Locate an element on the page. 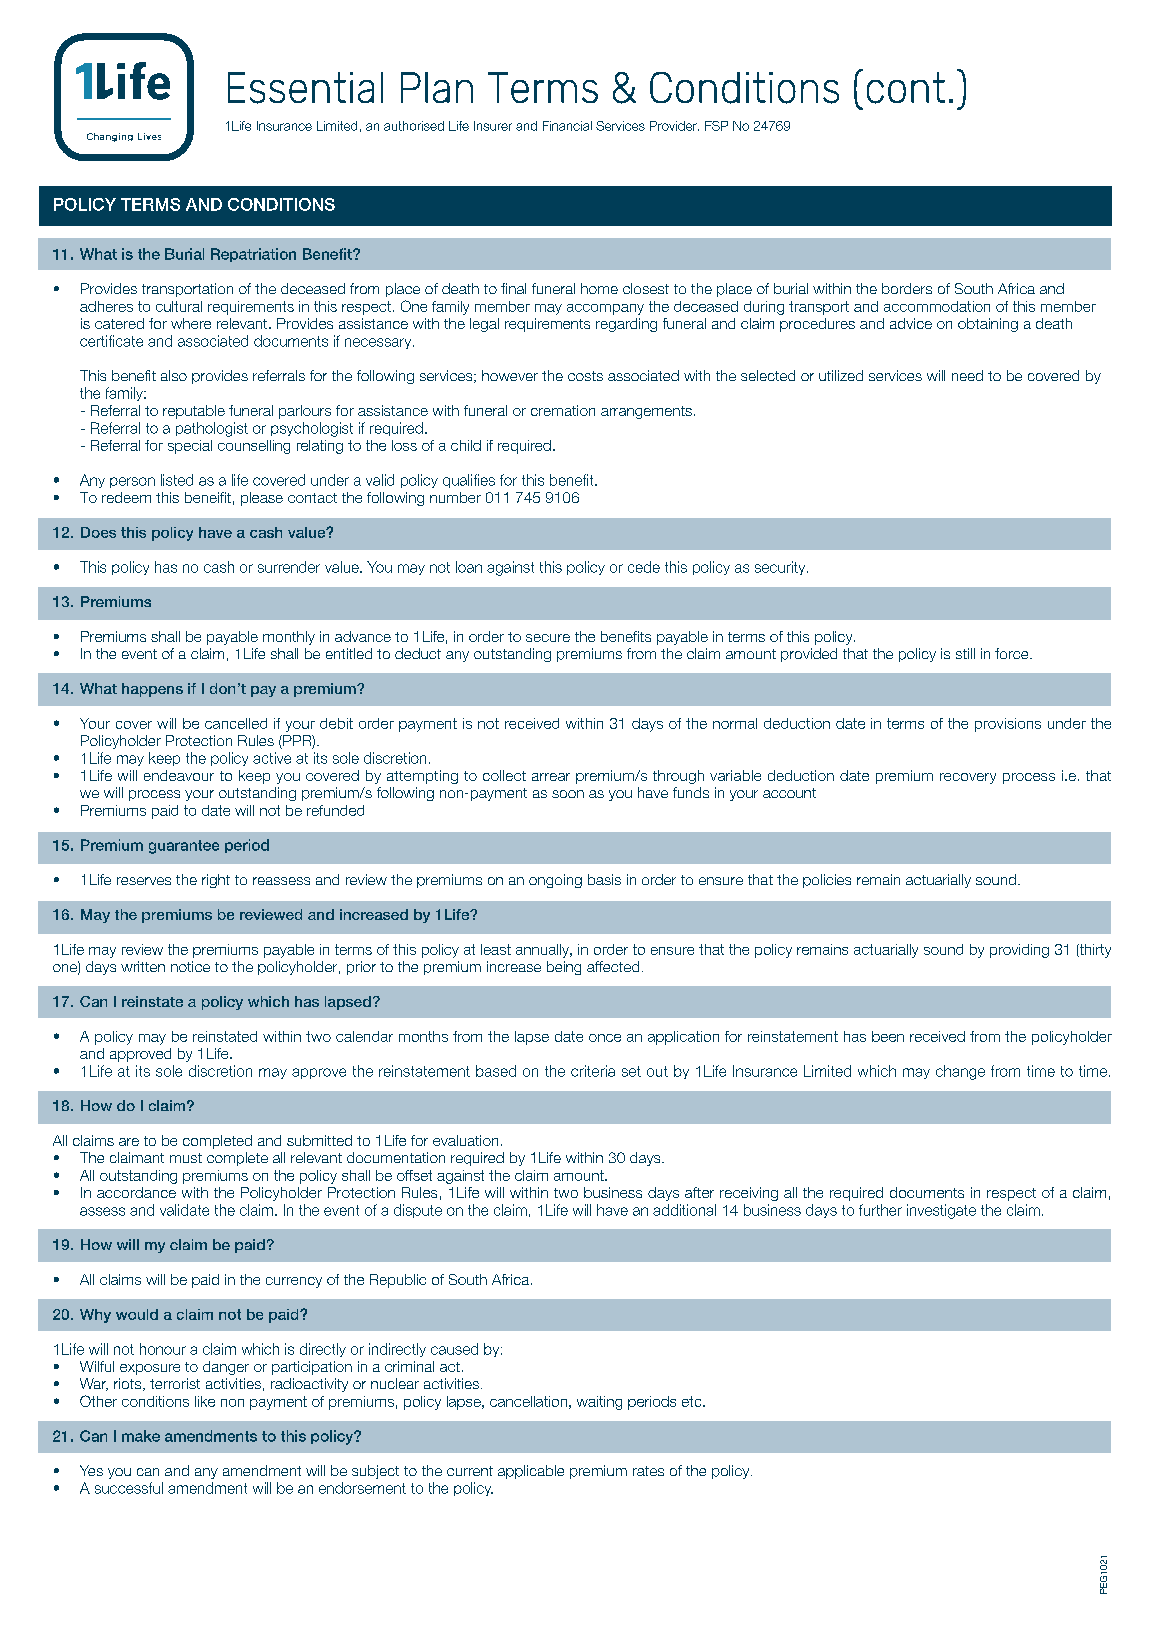 This image has height=1626, width=1150. still is located at coordinates (965, 653).
